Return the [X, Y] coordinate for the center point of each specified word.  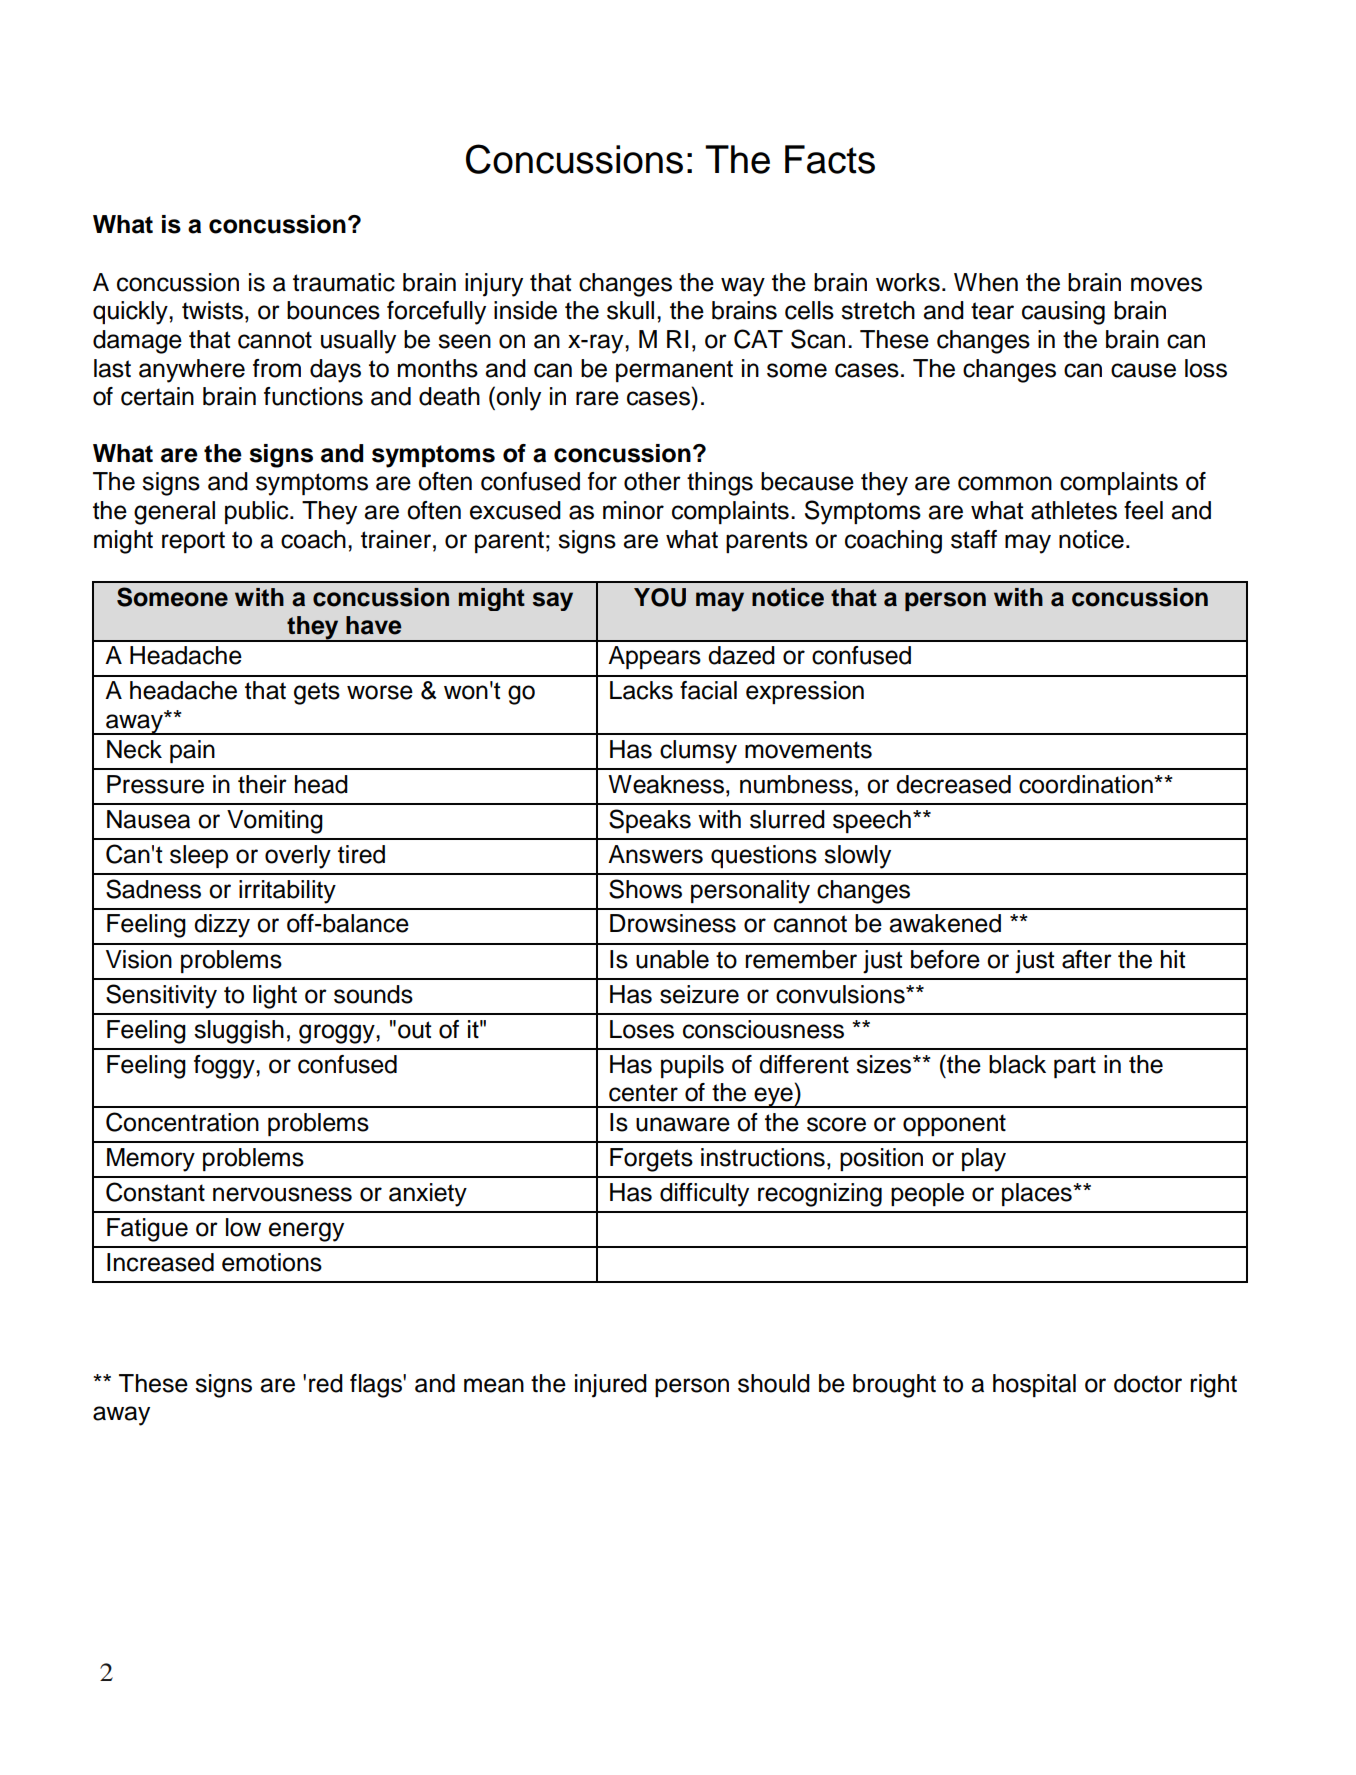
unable [672, 959]
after [1087, 959]
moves [1166, 284]
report [193, 542]
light [275, 997]
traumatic [344, 282]
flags [377, 1386]
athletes [1074, 510]
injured [611, 1386]
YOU [660, 597]
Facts [830, 159]
